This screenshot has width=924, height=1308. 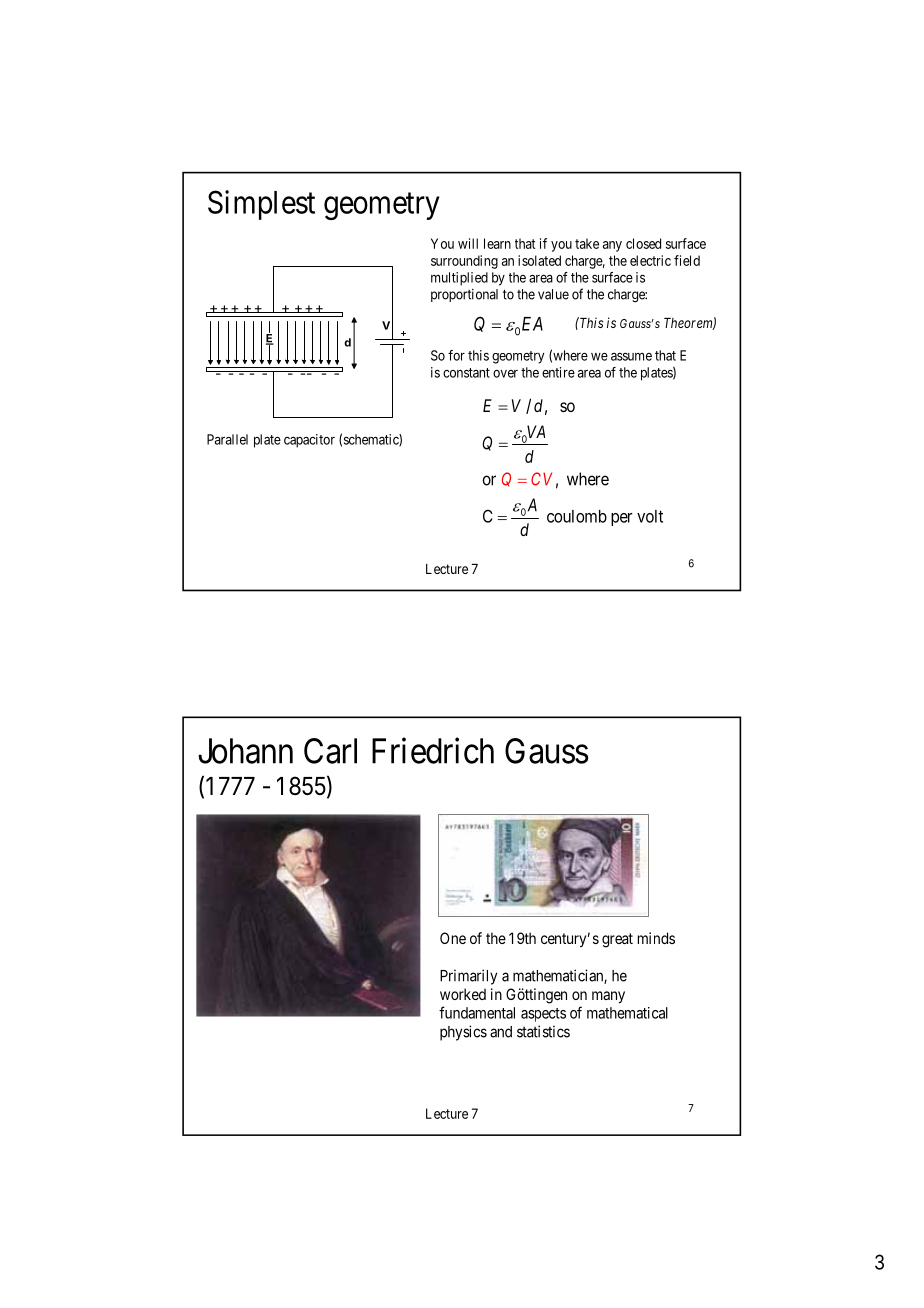 I want to click on capacitor, so click(x=309, y=441).
